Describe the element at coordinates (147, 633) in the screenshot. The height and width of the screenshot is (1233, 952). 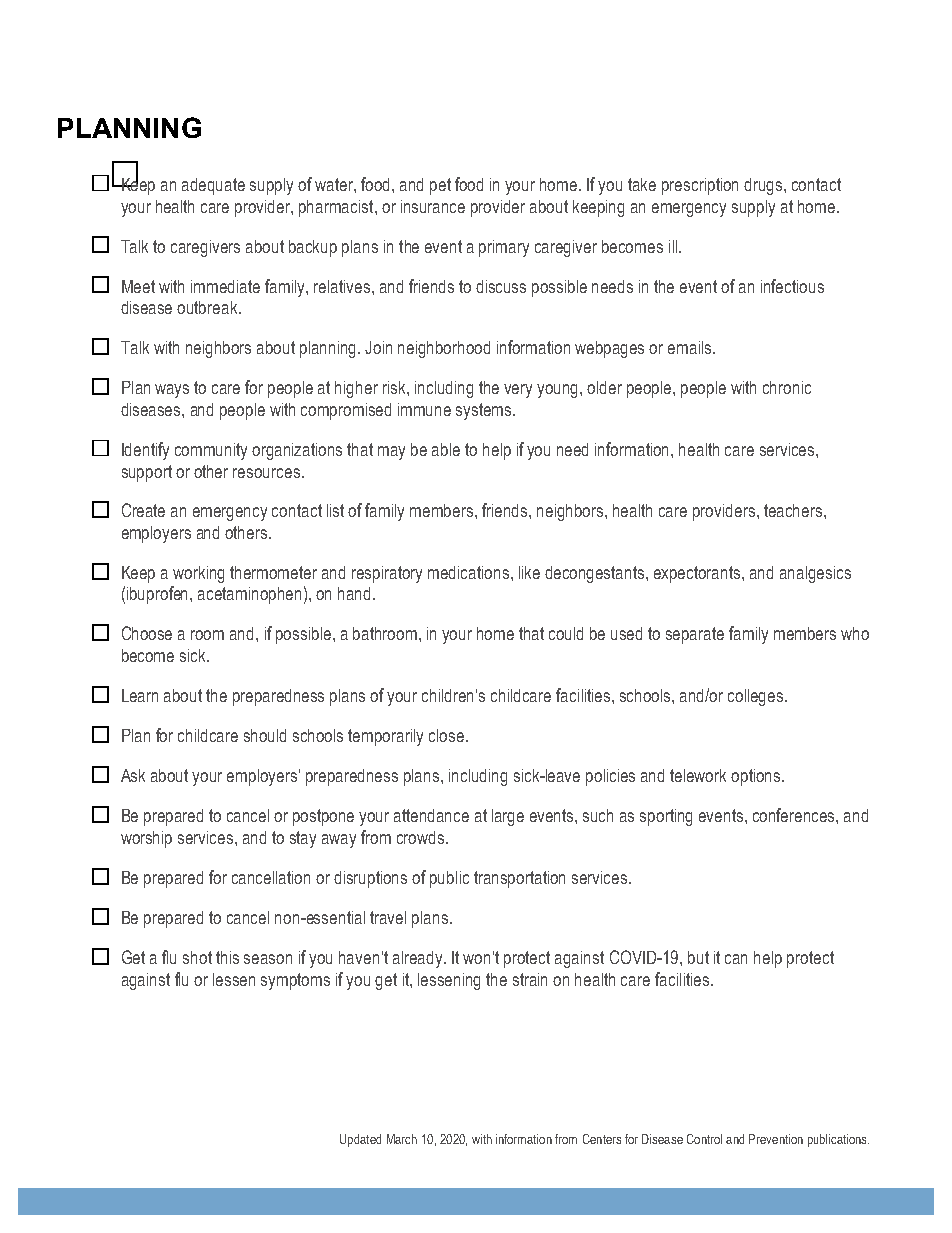
I see `Choose` at that location.
